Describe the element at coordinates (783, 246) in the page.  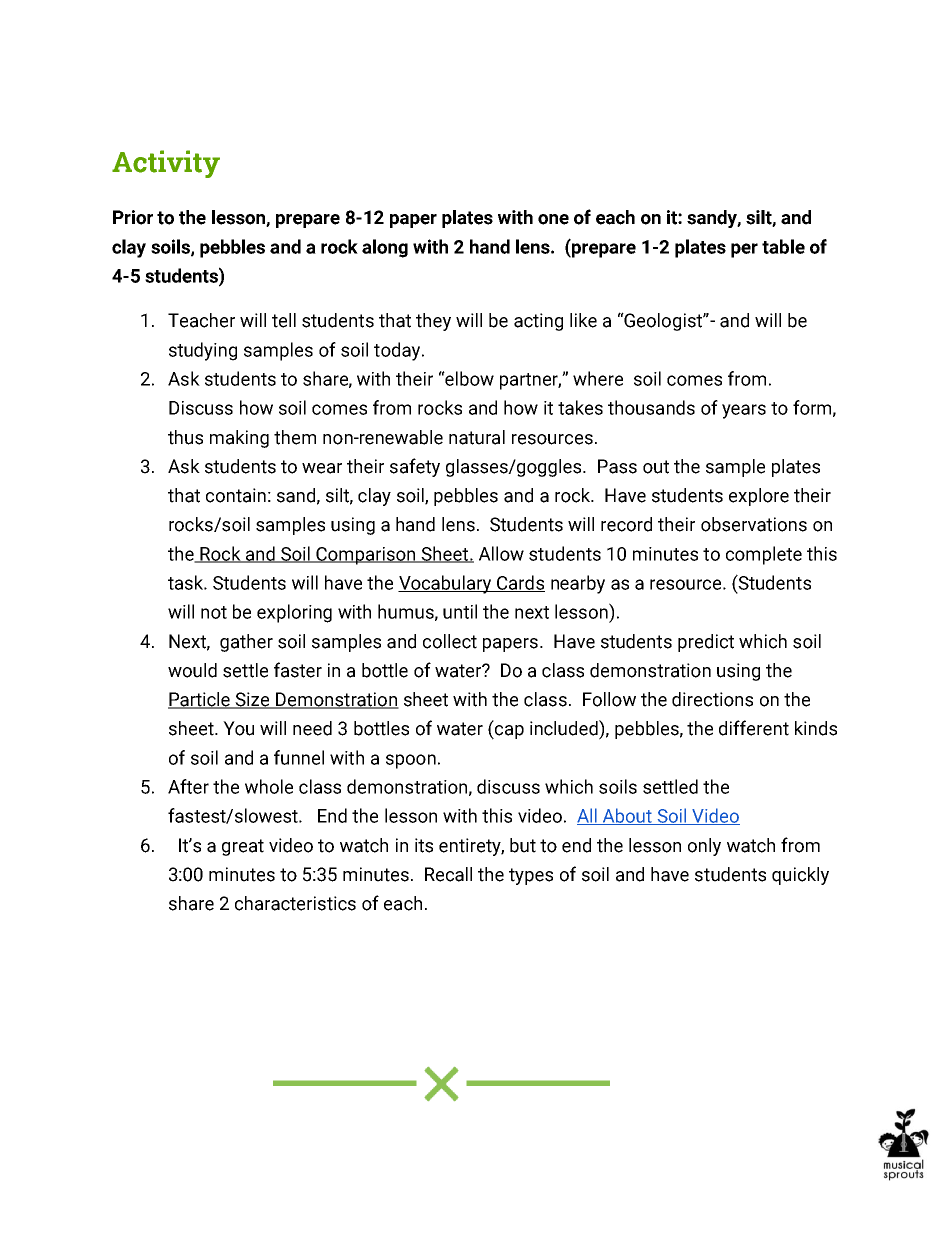
I see `table` at that location.
